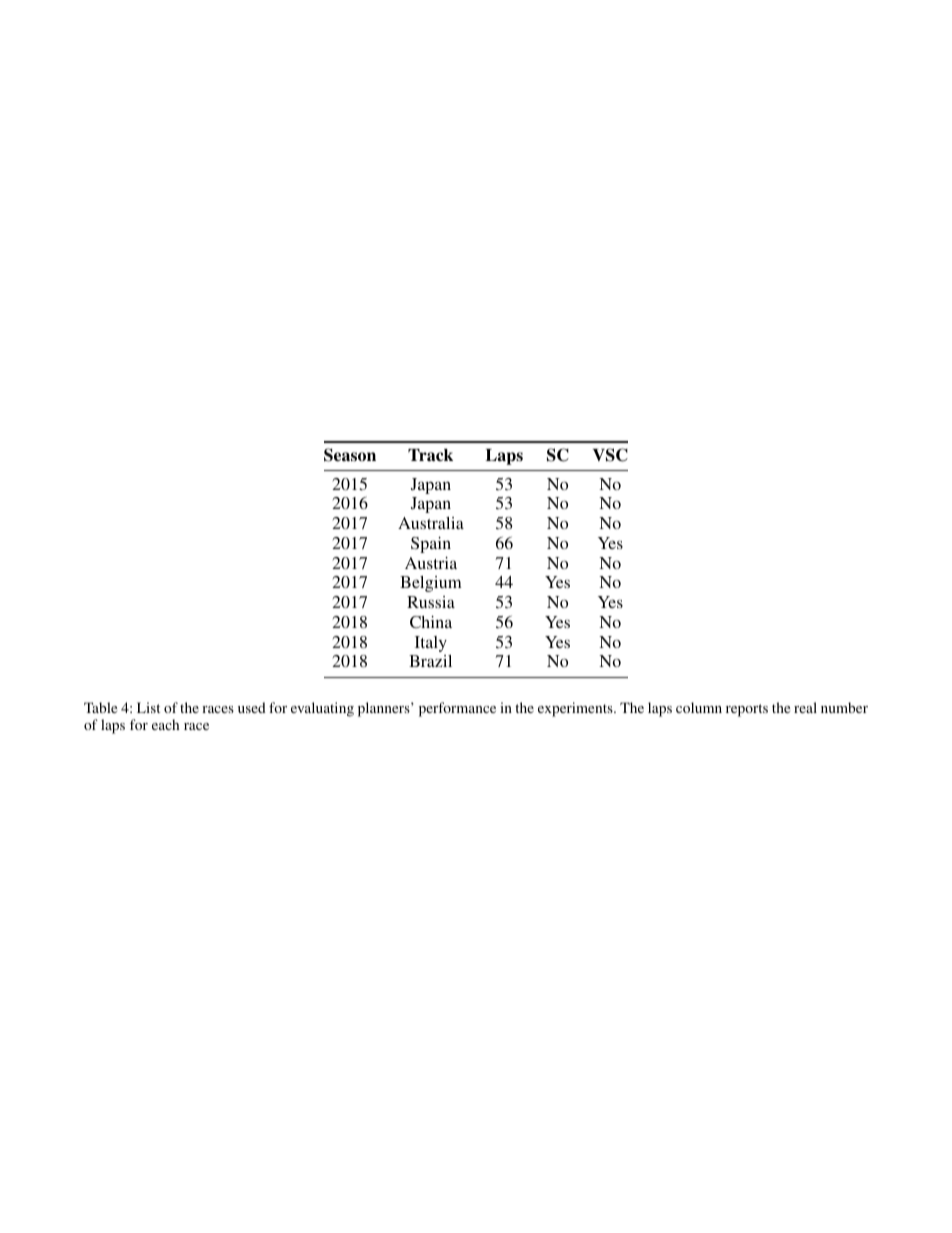 The height and width of the screenshot is (1233, 952). Describe the element at coordinates (431, 602) in the screenshot. I see `Russia` at that location.
